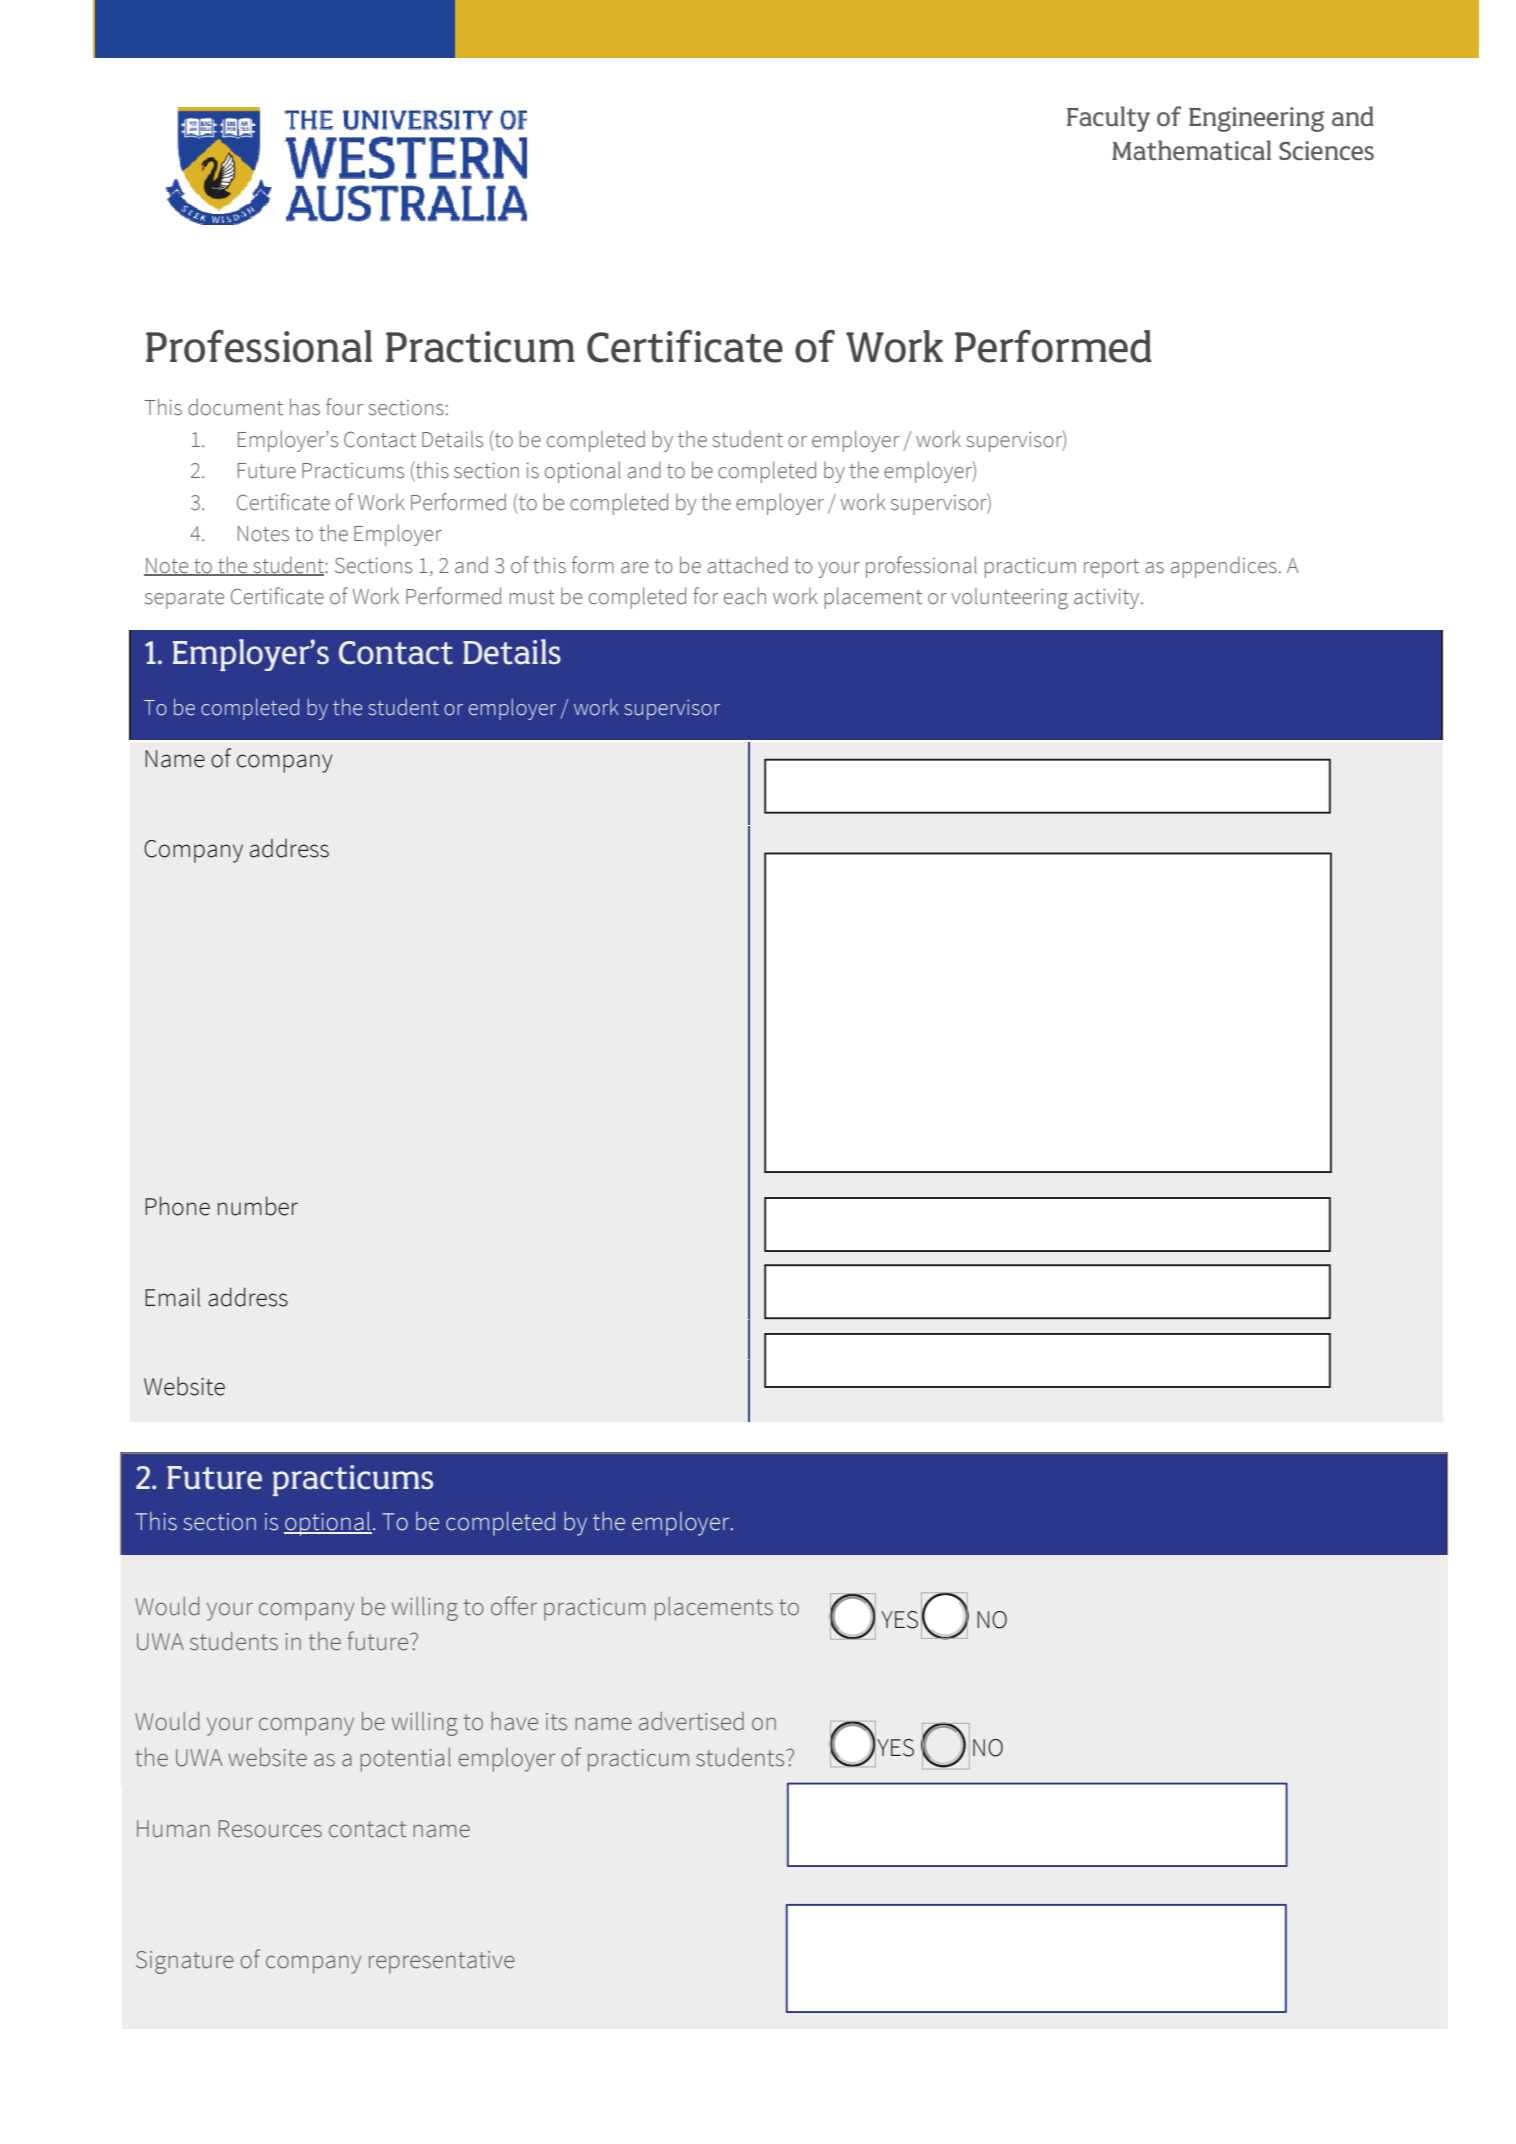 This image has width=1516, height=2144. Describe the element at coordinates (748, 565) in the image. I see `attached` at that location.
